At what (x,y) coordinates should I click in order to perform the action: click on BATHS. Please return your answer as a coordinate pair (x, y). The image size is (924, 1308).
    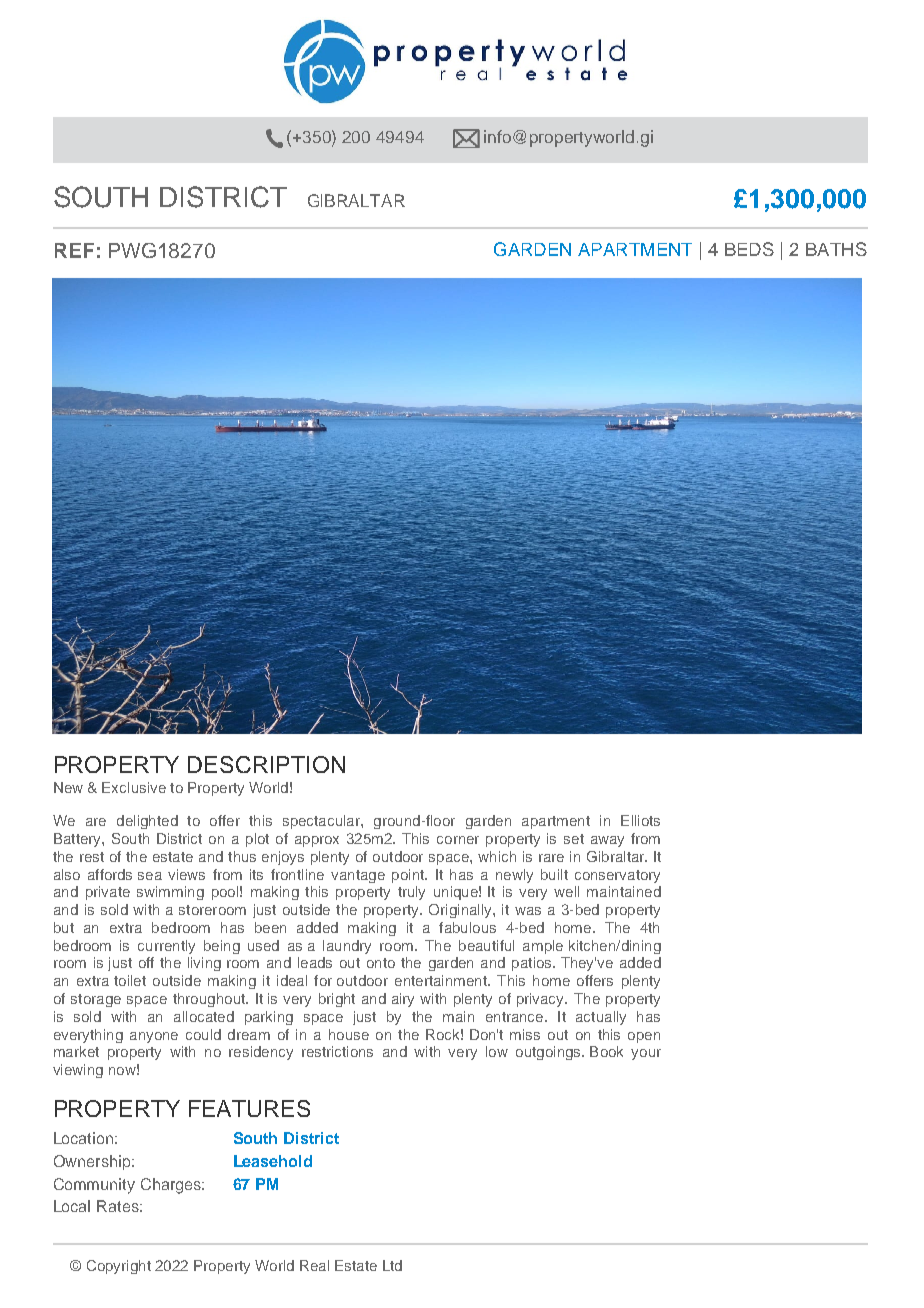
    Looking at the image, I should click on (836, 249).
